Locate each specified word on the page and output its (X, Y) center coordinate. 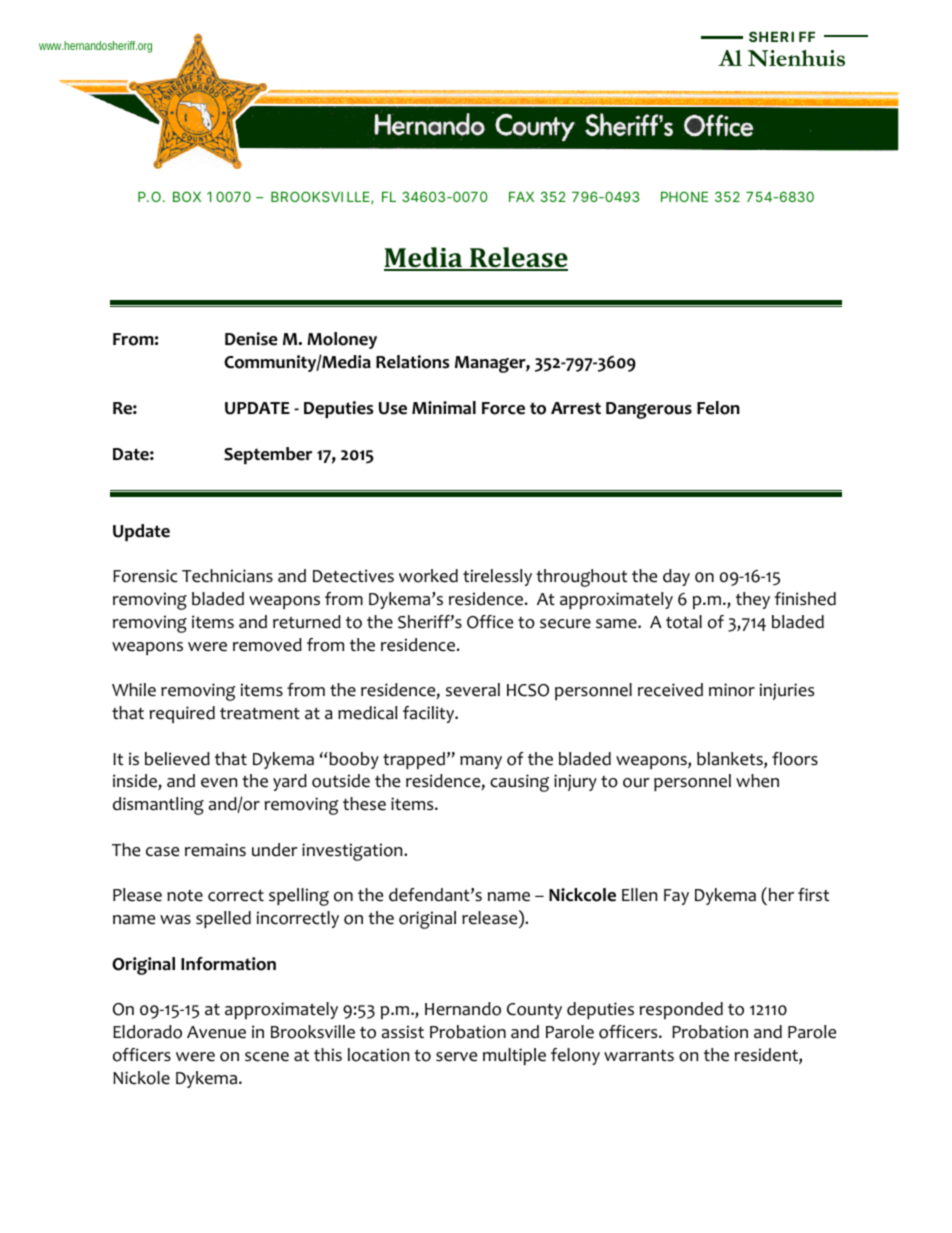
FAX (521, 197)
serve (456, 1057)
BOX (187, 196)
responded (681, 1010)
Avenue (216, 1032)
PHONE (684, 196)
